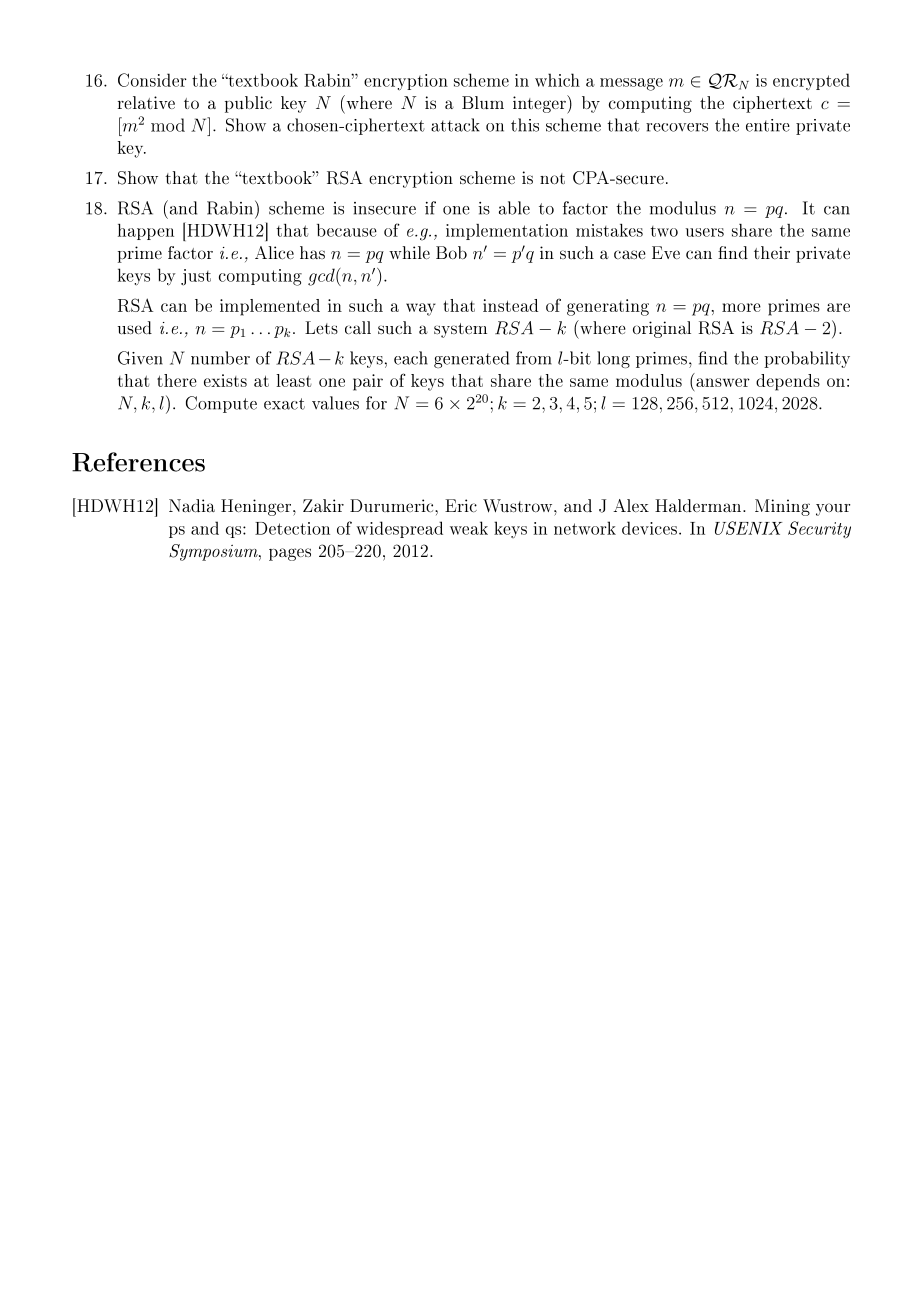 The image size is (924, 1308). Describe the element at coordinates (483, 102) in the screenshot. I see `Blum` at that location.
